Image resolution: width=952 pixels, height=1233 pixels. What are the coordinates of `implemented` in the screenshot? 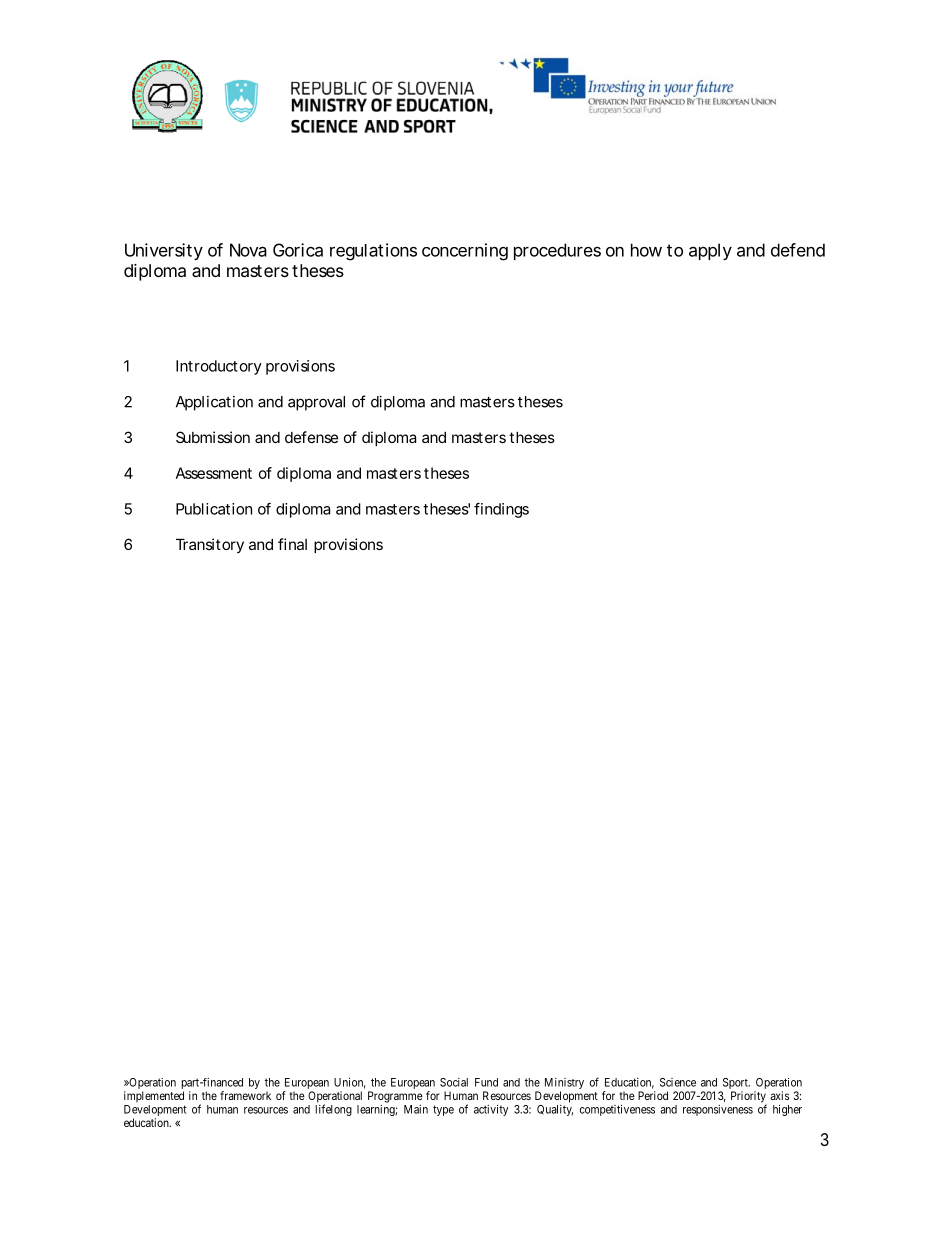 It's located at (154, 1096).
